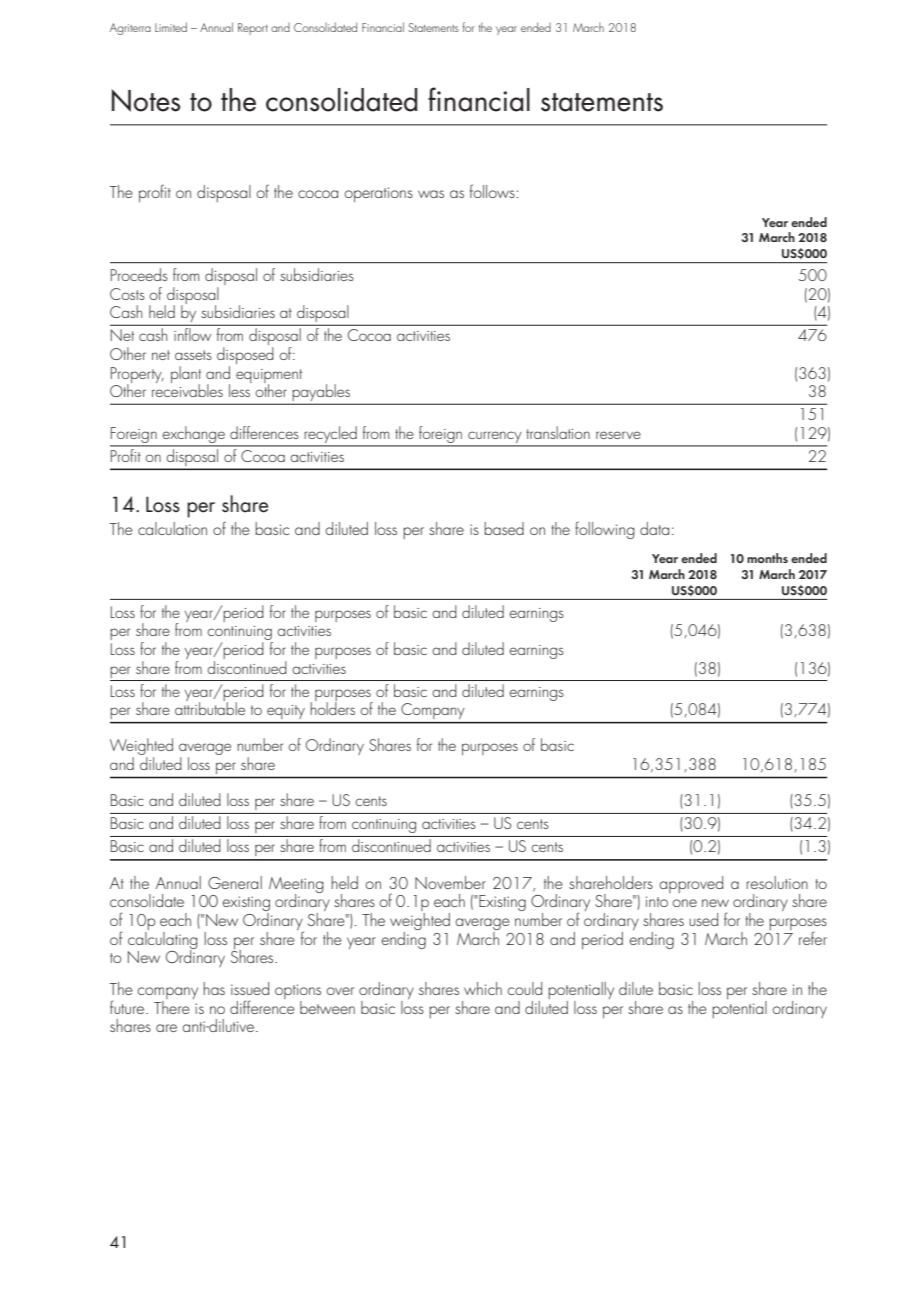  Describe the element at coordinates (171, 27) in the screenshot. I see `Limited` at that location.
